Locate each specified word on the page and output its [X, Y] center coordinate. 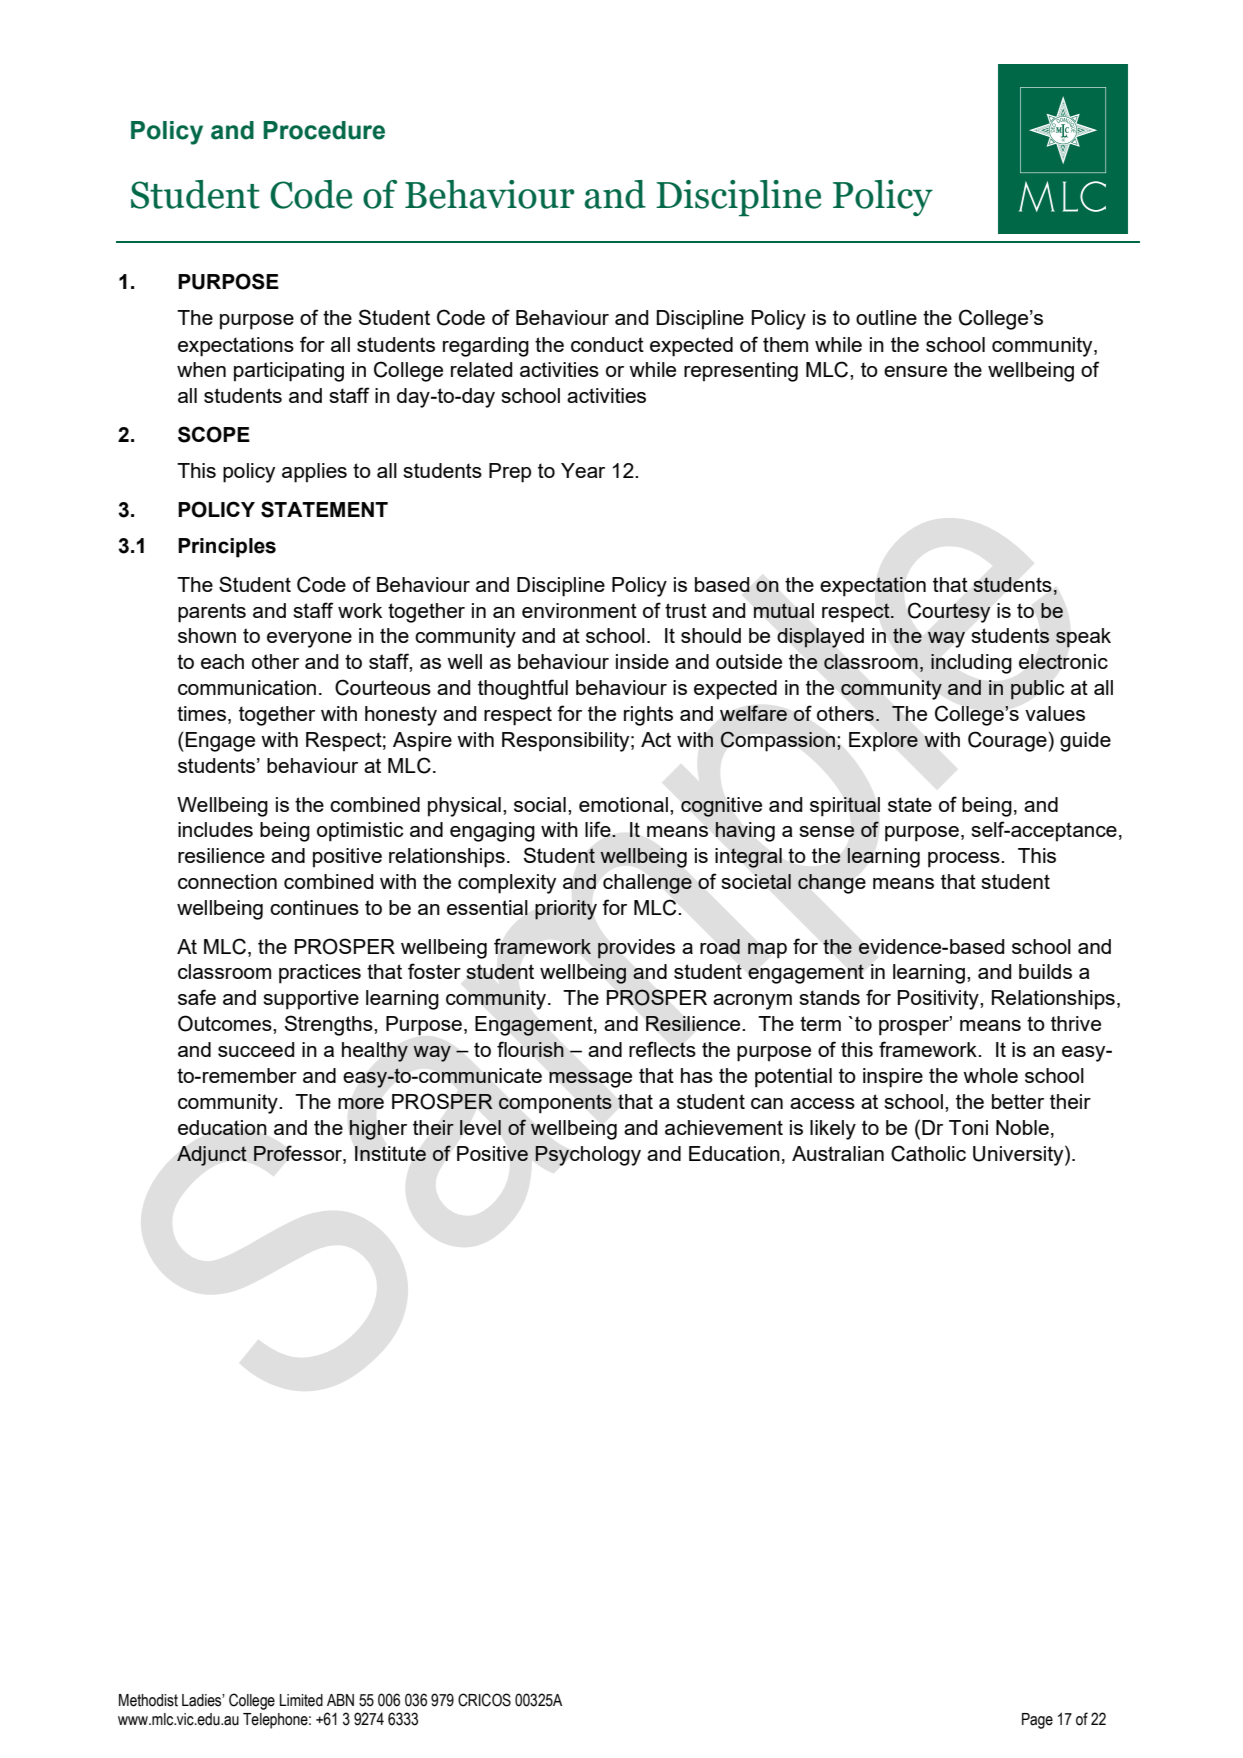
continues [314, 907]
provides [636, 949]
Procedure [324, 130]
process [965, 860]
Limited [301, 1700]
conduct [607, 344]
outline [886, 317]
